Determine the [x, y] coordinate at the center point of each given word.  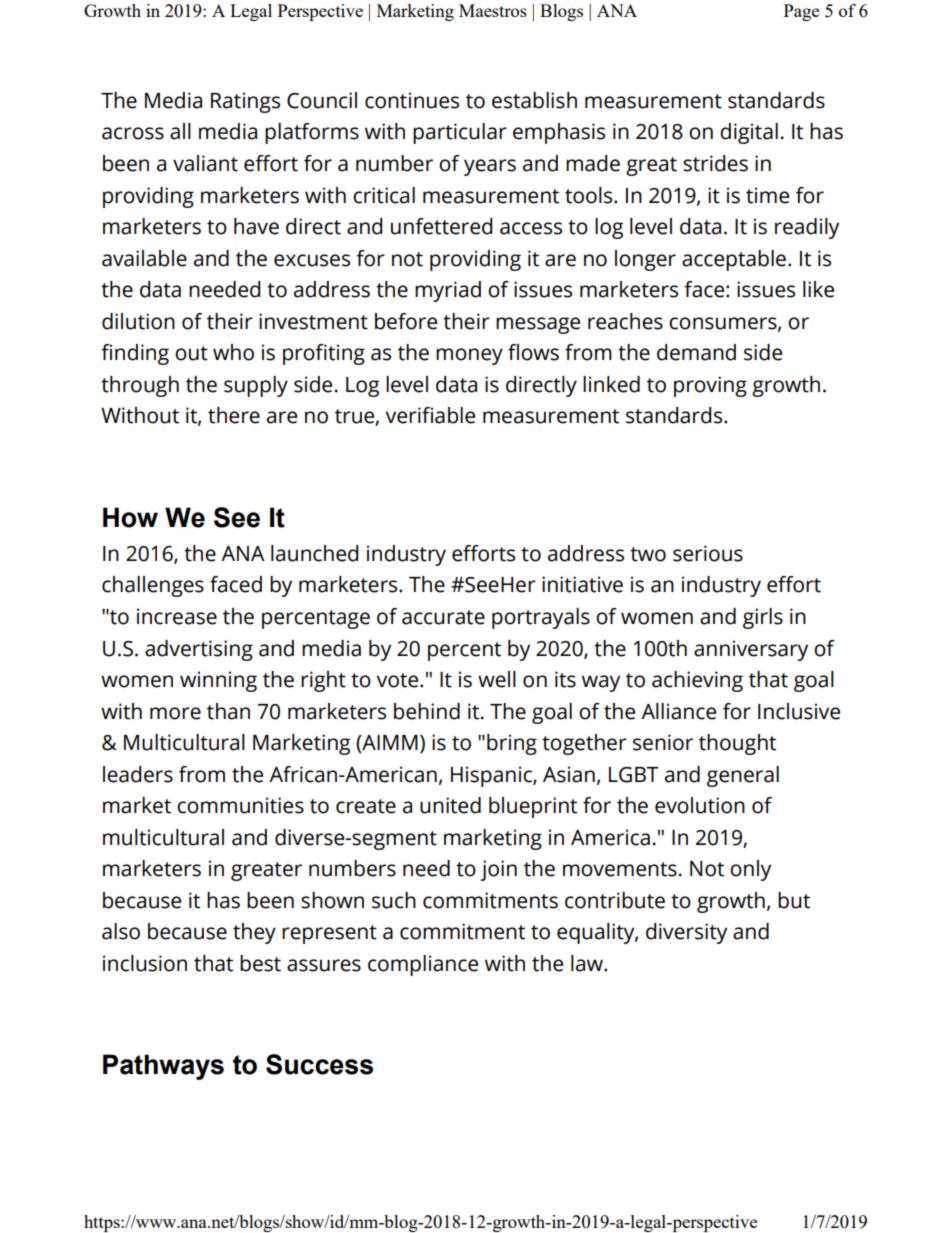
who [233, 352]
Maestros [493, 10]
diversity [686, 933]
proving [710, 386]
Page [801, 12]
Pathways [163, 1067]
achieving [697, 681]
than [228, 711]
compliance [423, 965]
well [497, 679]
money [469, 356]
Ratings [245, 102]
